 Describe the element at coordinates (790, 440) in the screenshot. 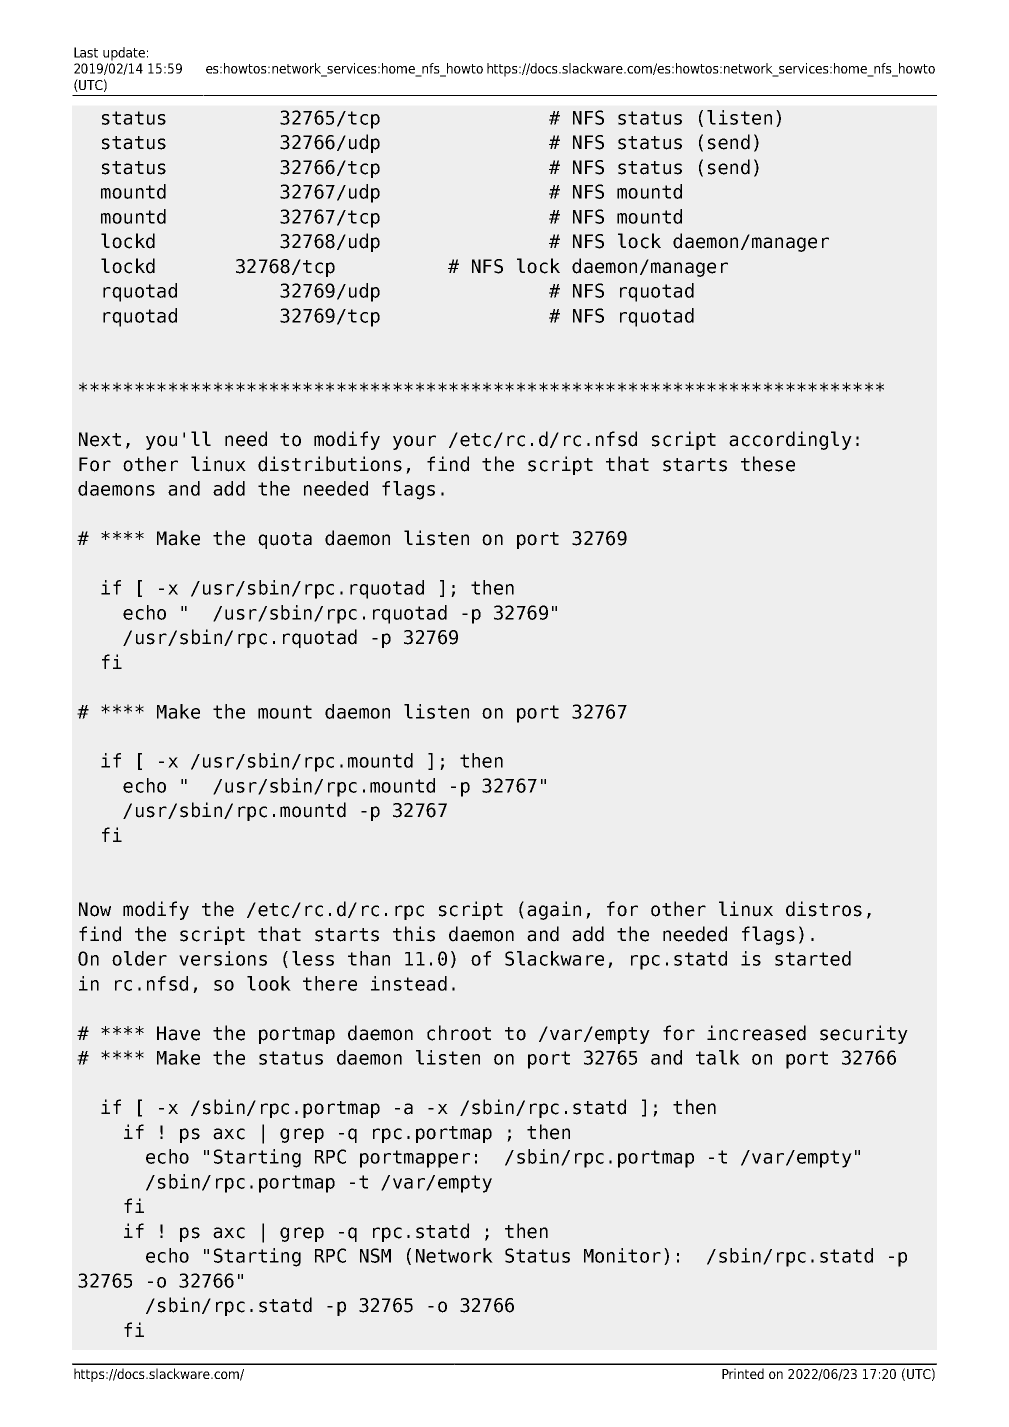

I see `accordingly` at that location.
